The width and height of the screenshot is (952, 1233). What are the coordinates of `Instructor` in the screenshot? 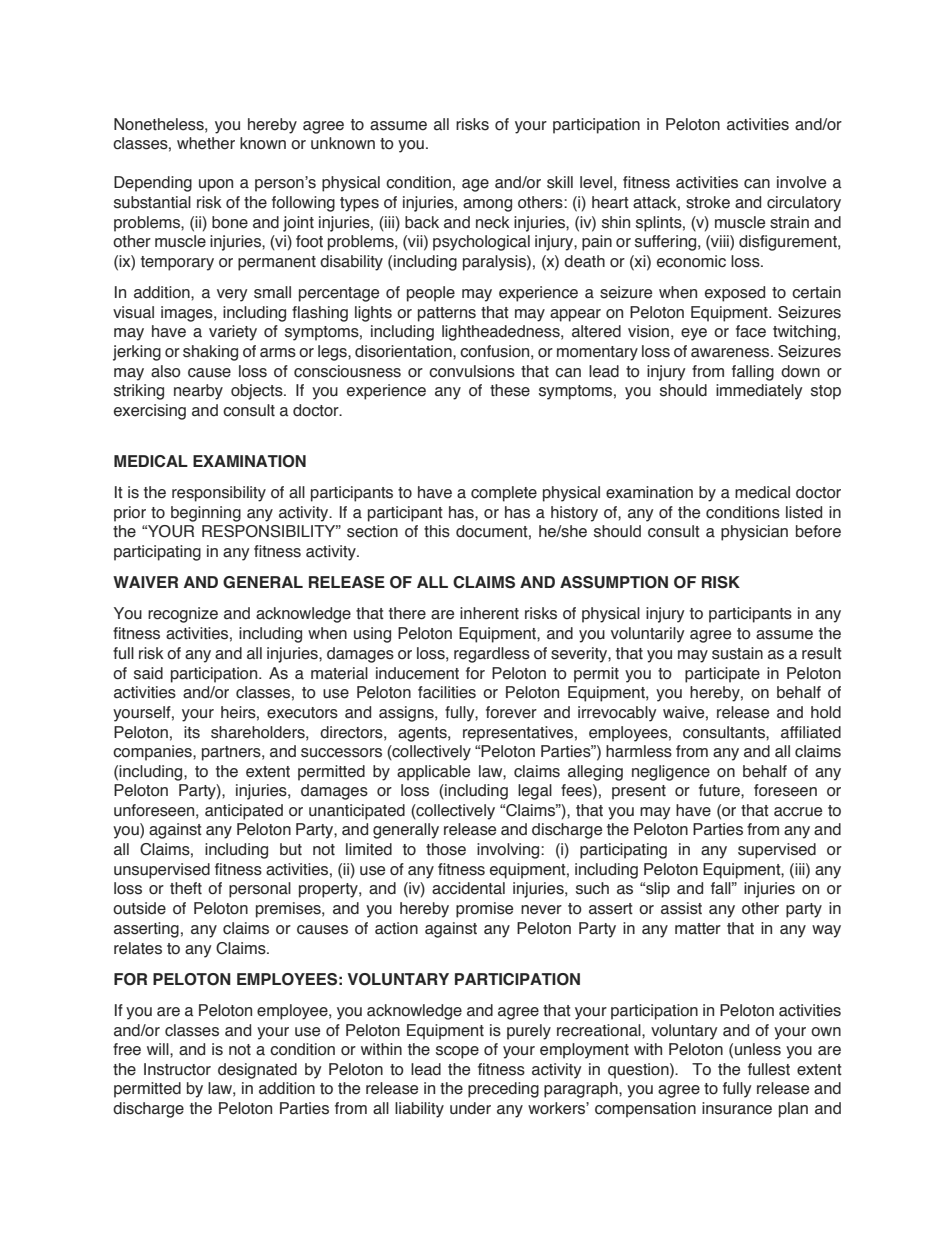 It's located at (177, 1069).
